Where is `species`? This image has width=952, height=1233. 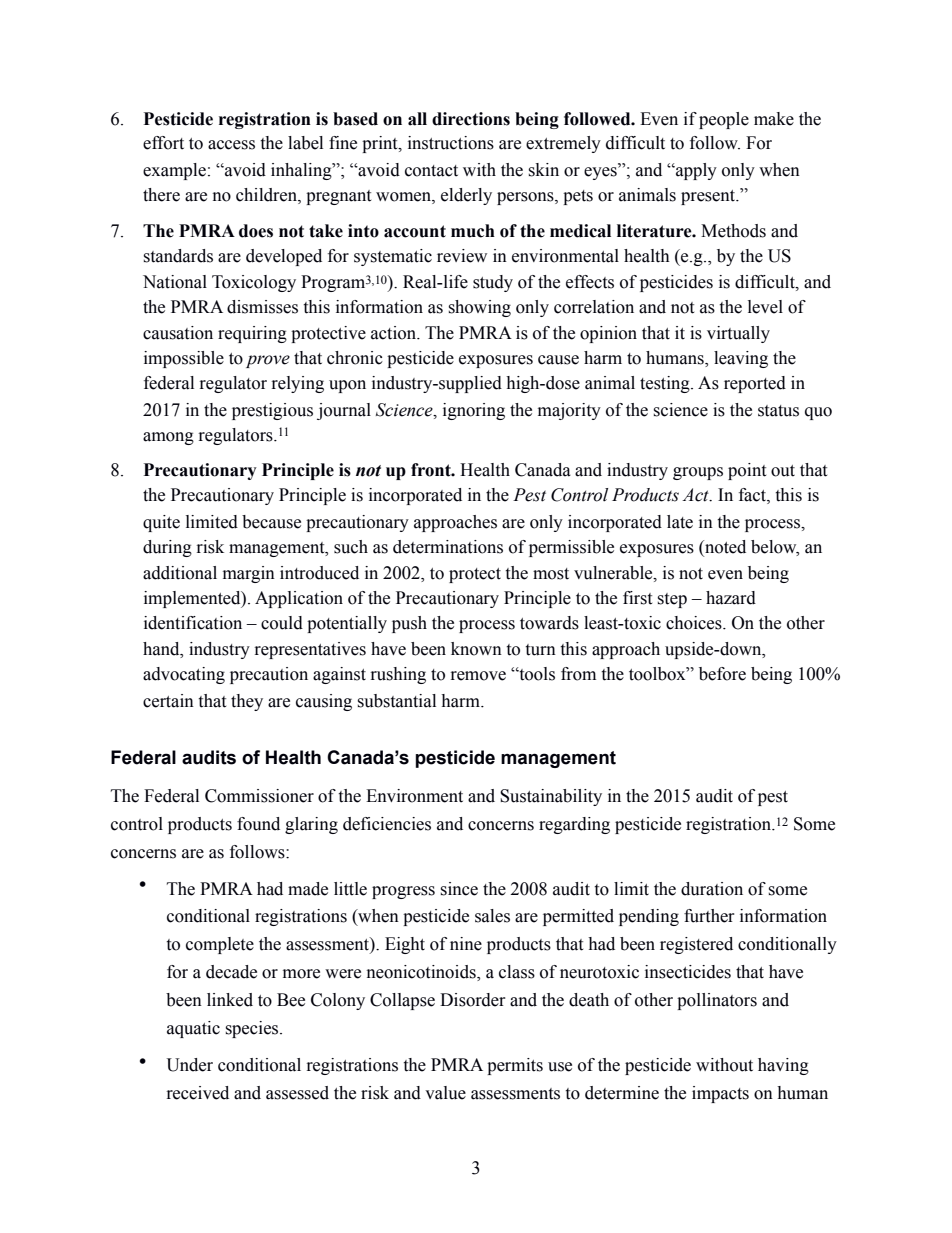 species is located at coordinates (253, 1029).
